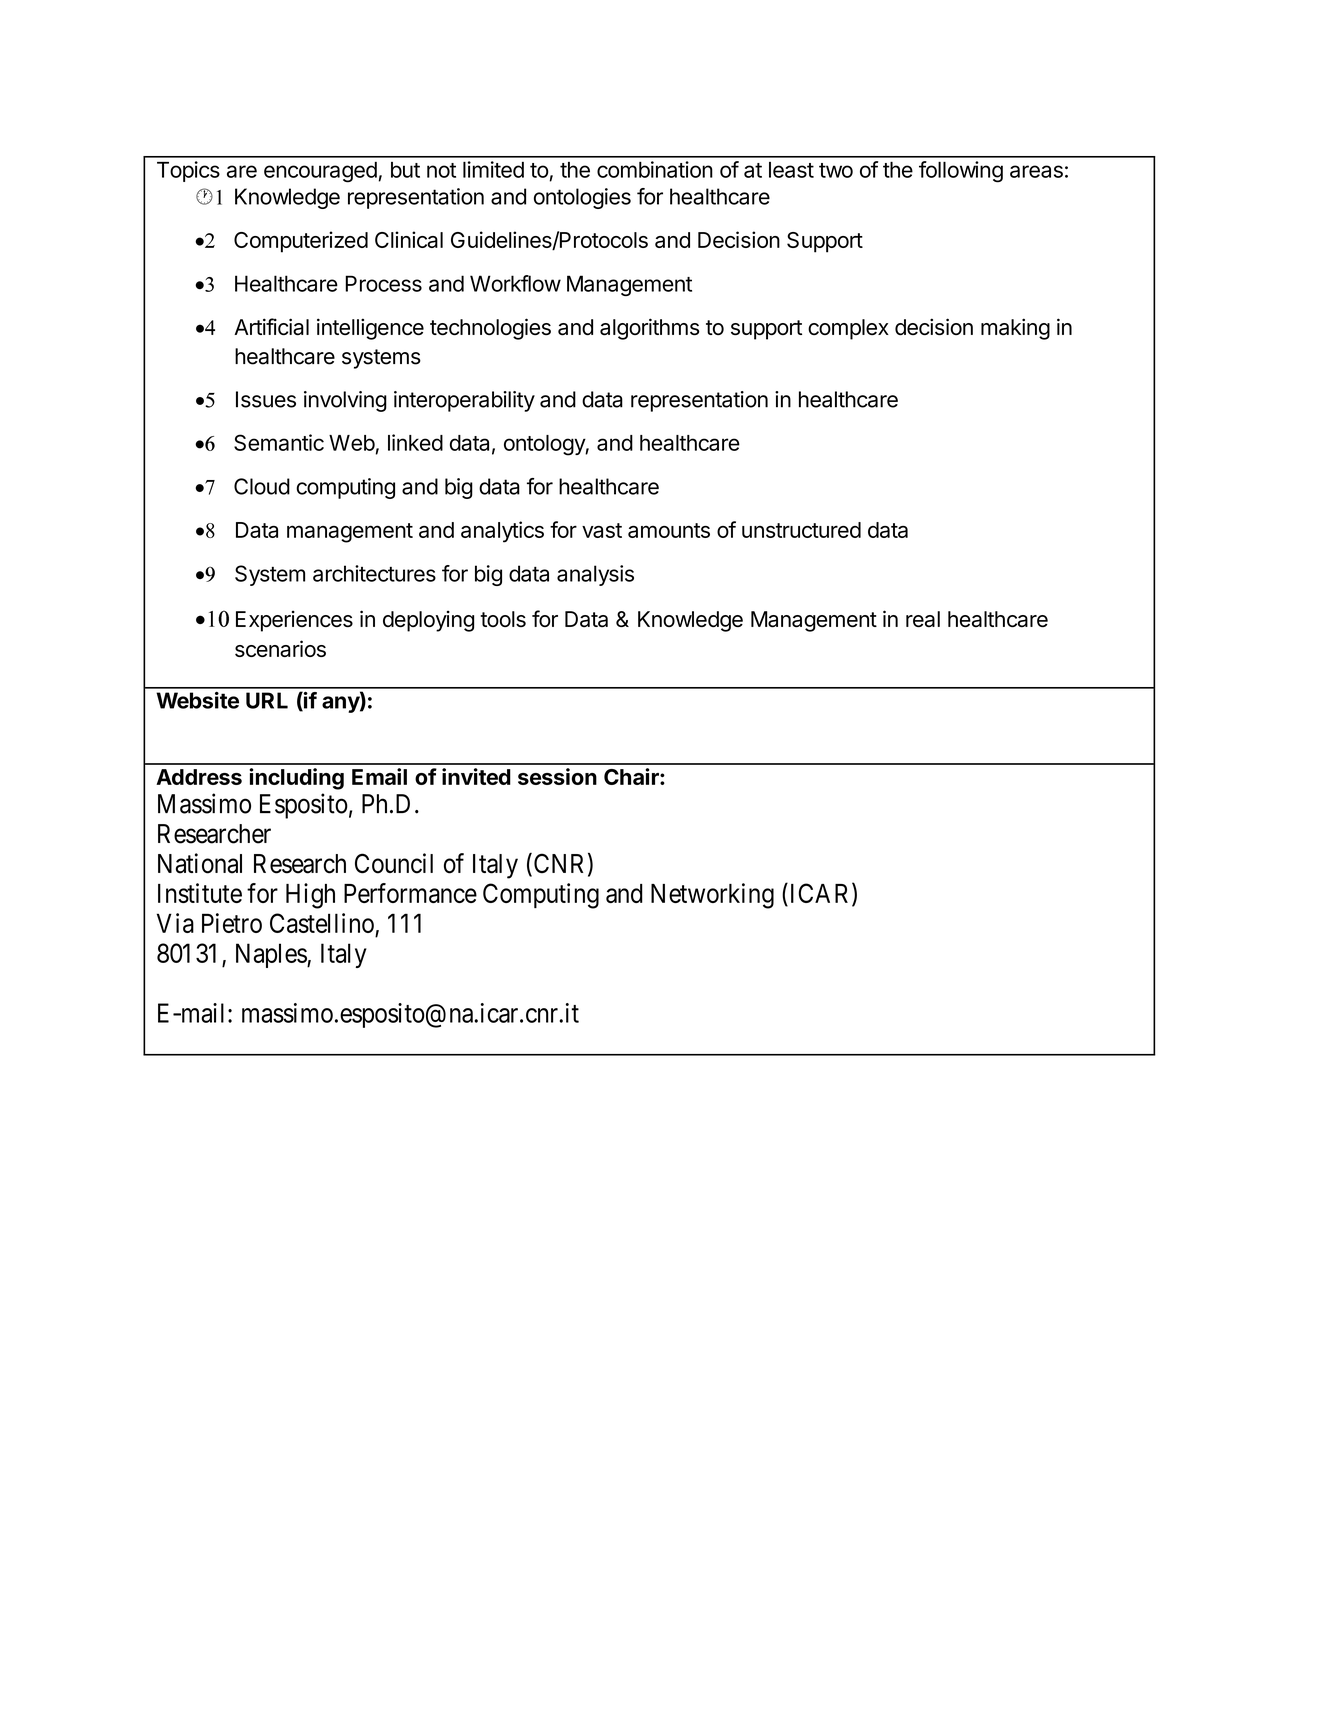  Describe the element at coordinates (280, 648) in the image. I see `scenarios` at that location.
